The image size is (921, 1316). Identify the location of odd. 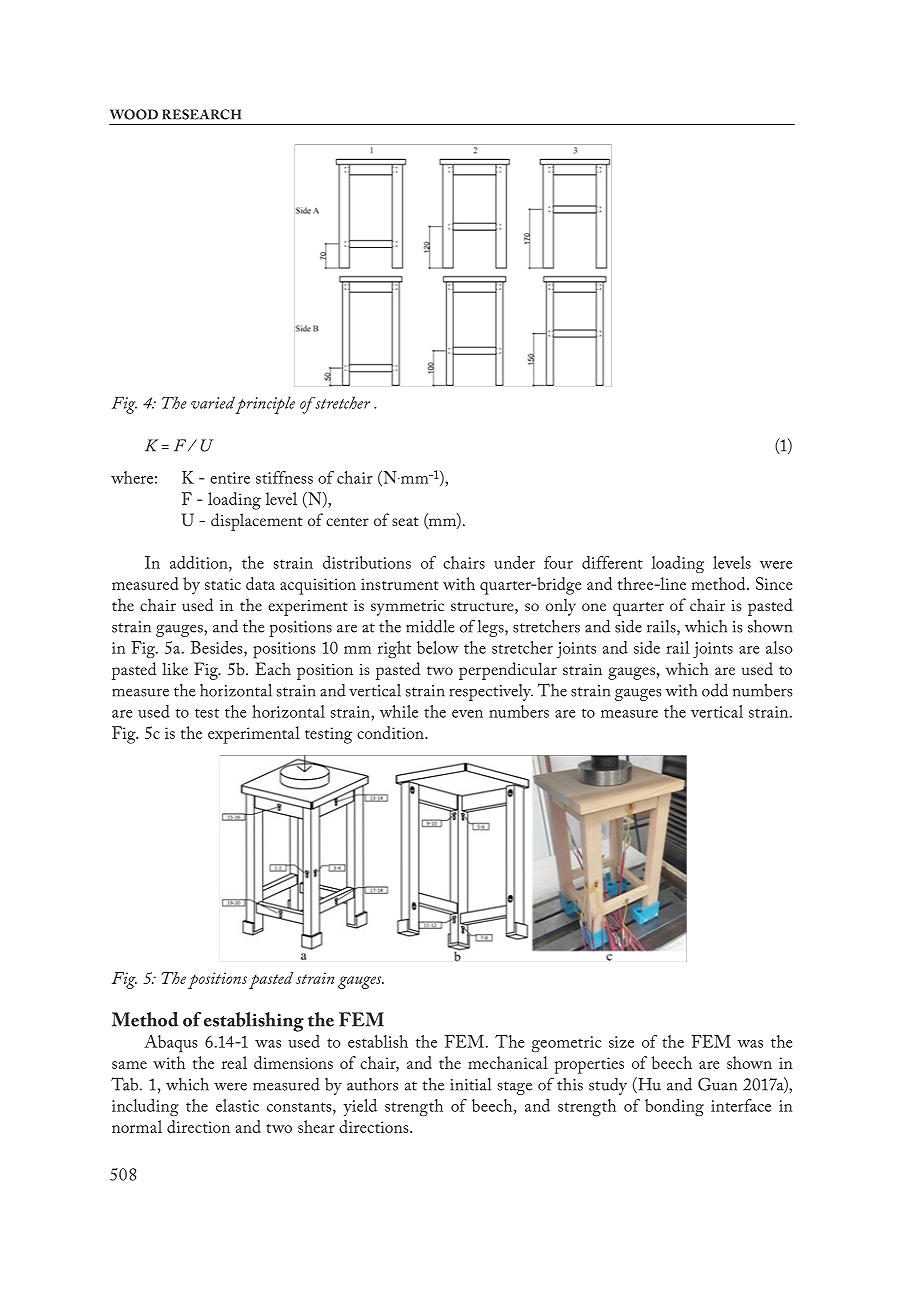
(715, 690).
